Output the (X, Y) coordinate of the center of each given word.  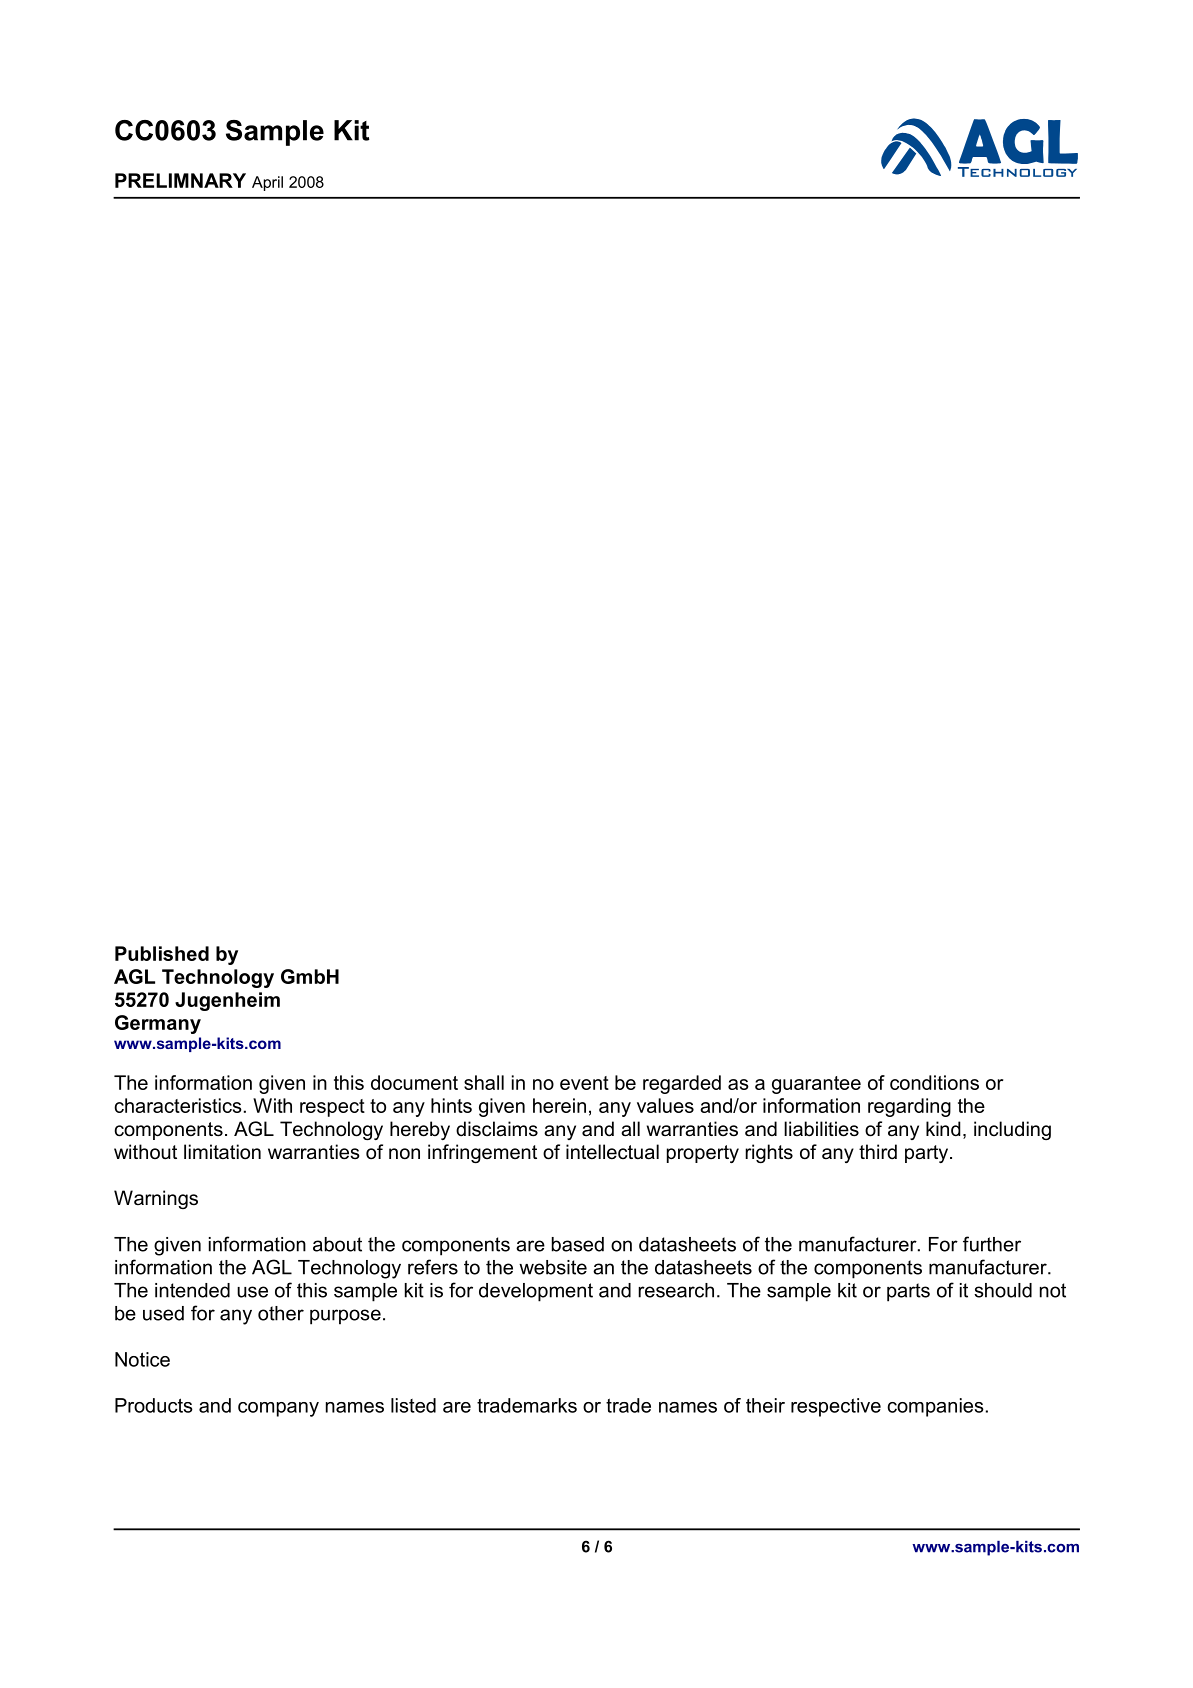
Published (162, 953)
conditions (934, 1082)
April (267, 183)
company (278, 1409)
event (584, 1083)
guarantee (816, 1085)
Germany (158, 1024)
